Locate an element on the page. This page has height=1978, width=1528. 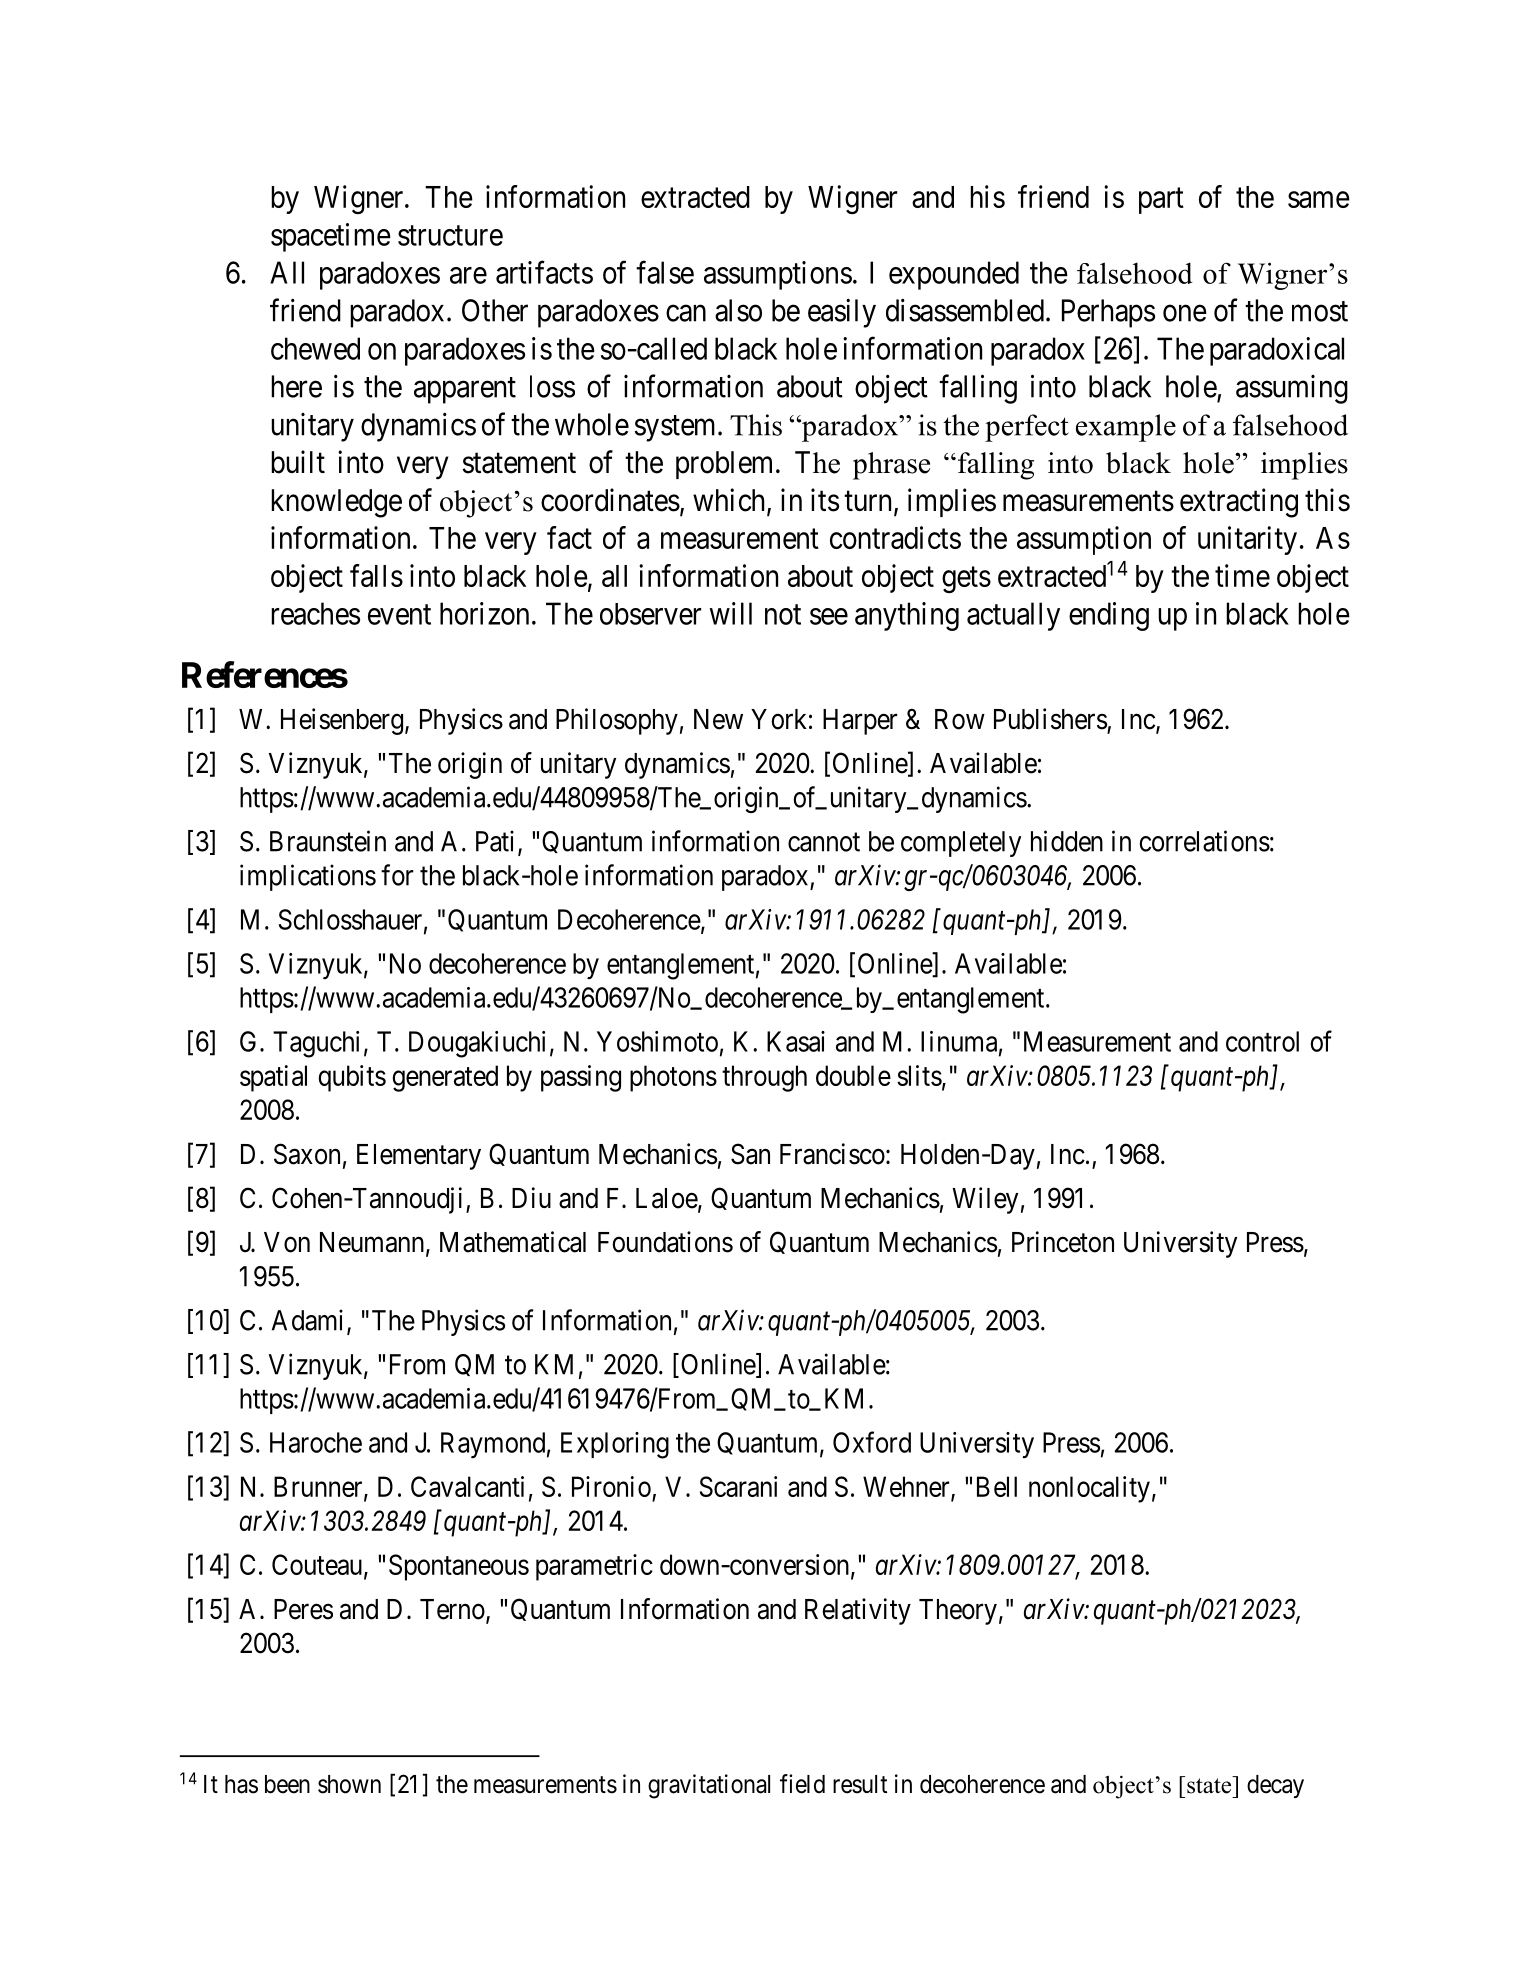
through is located at coordinates (764, 1078).
